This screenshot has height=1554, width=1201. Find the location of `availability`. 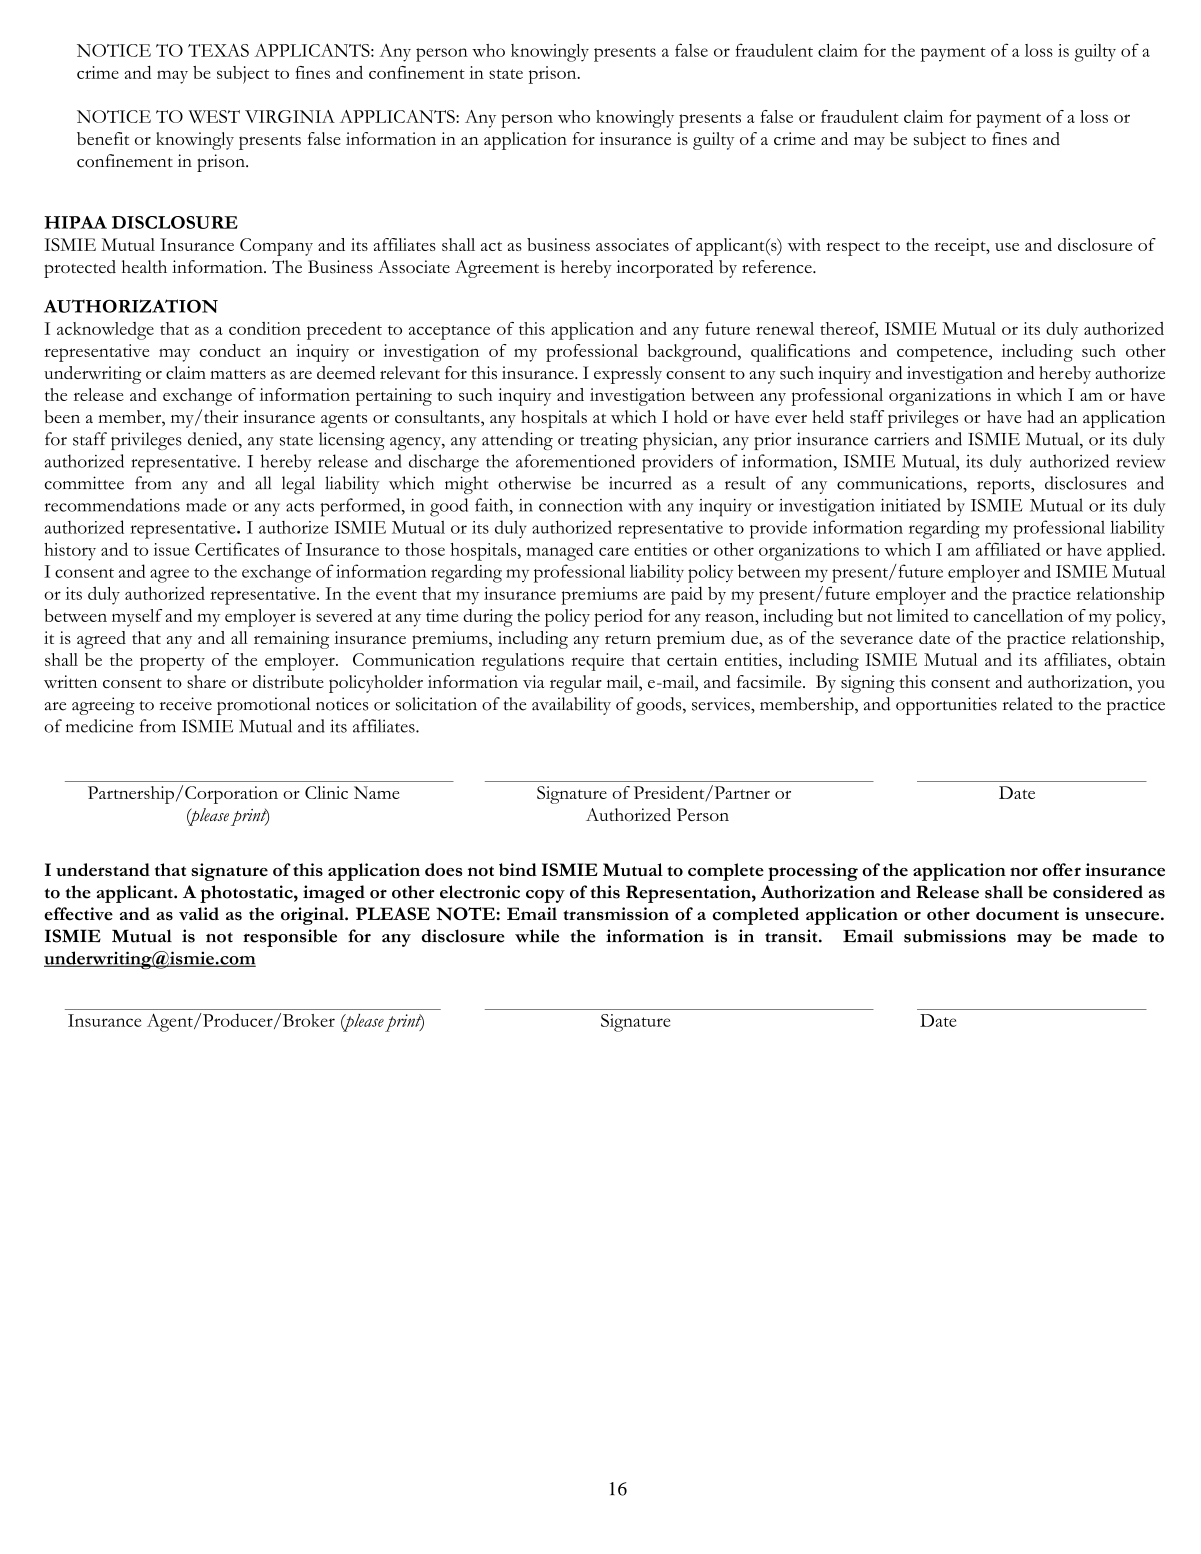

availability is located at coordinates (571, 706).
